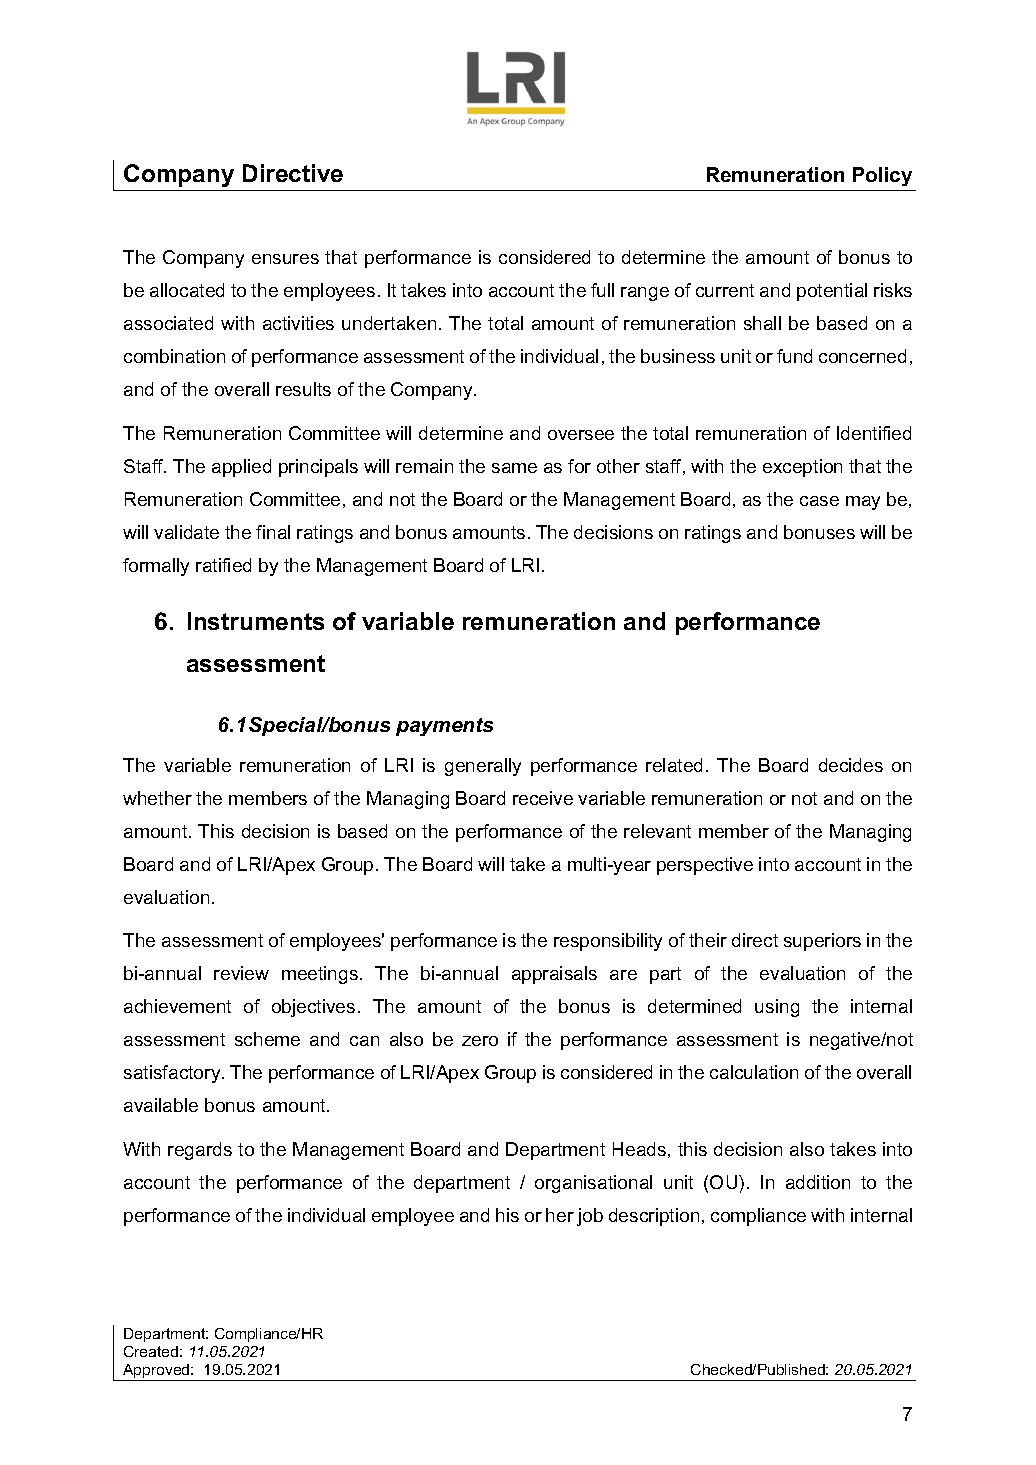  I want to click on full, so click(602, 290).
